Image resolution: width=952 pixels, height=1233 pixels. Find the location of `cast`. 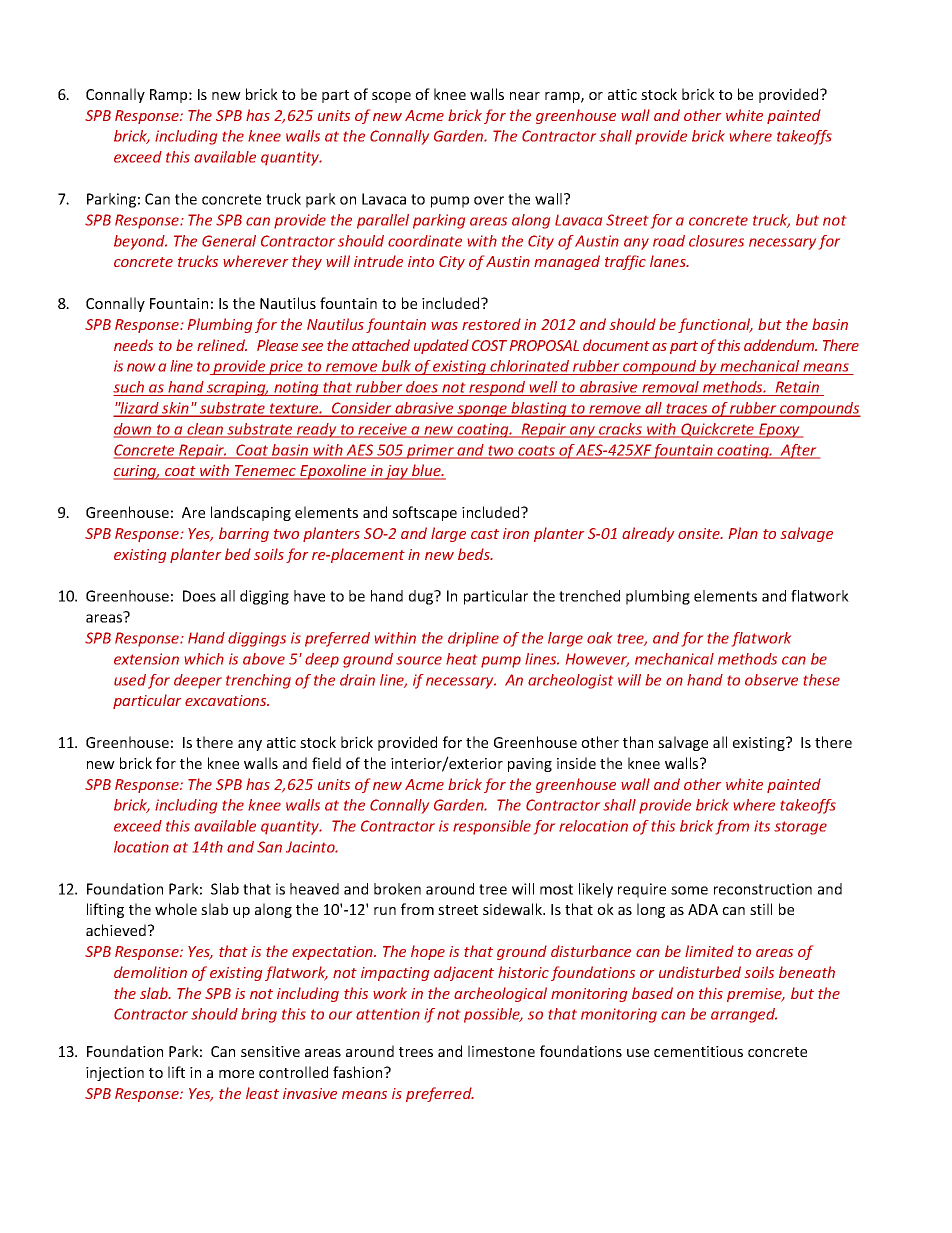

cast is located at coordinates (485, 534).
